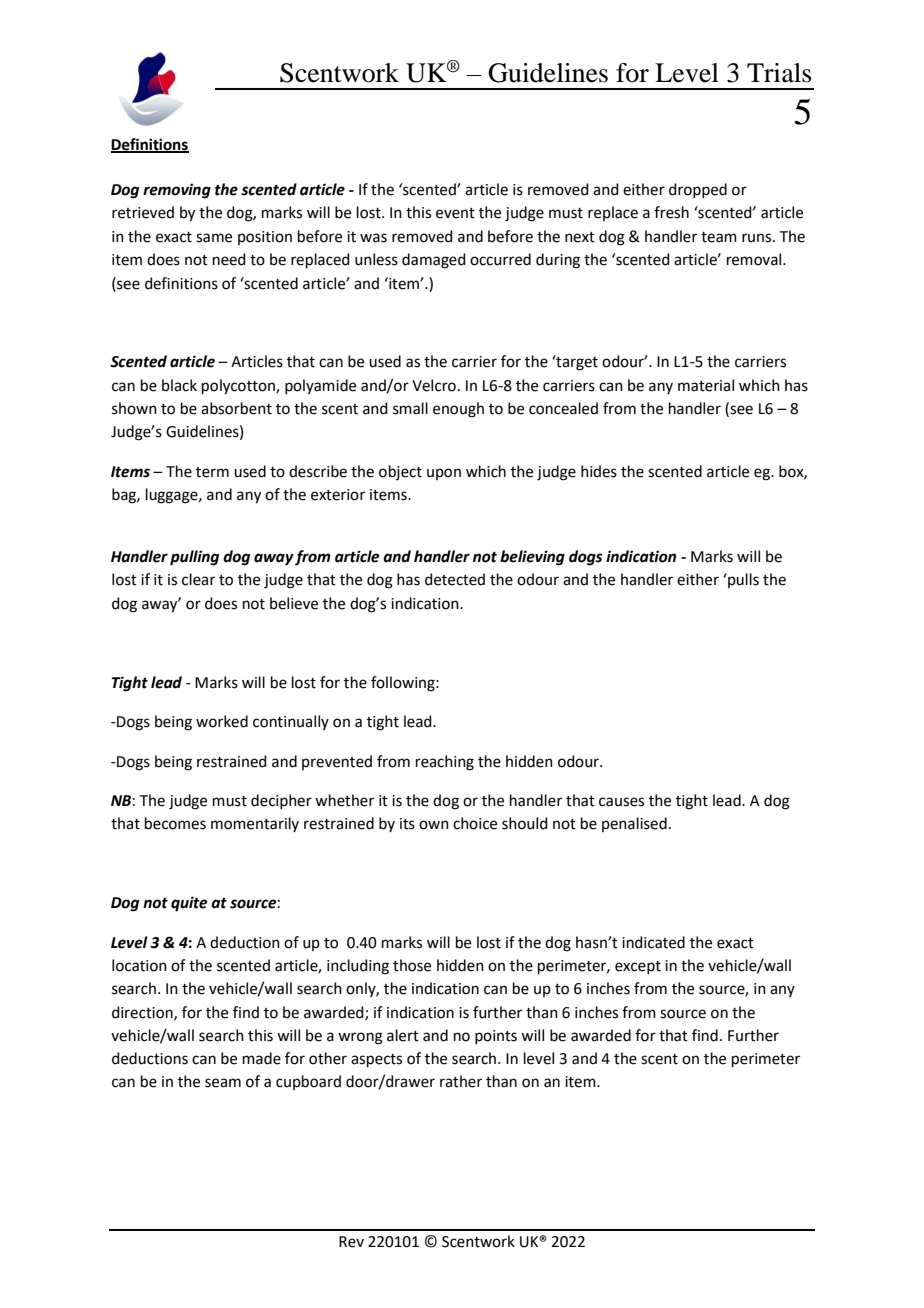  I want to click on reaching, so click(445, 763).
